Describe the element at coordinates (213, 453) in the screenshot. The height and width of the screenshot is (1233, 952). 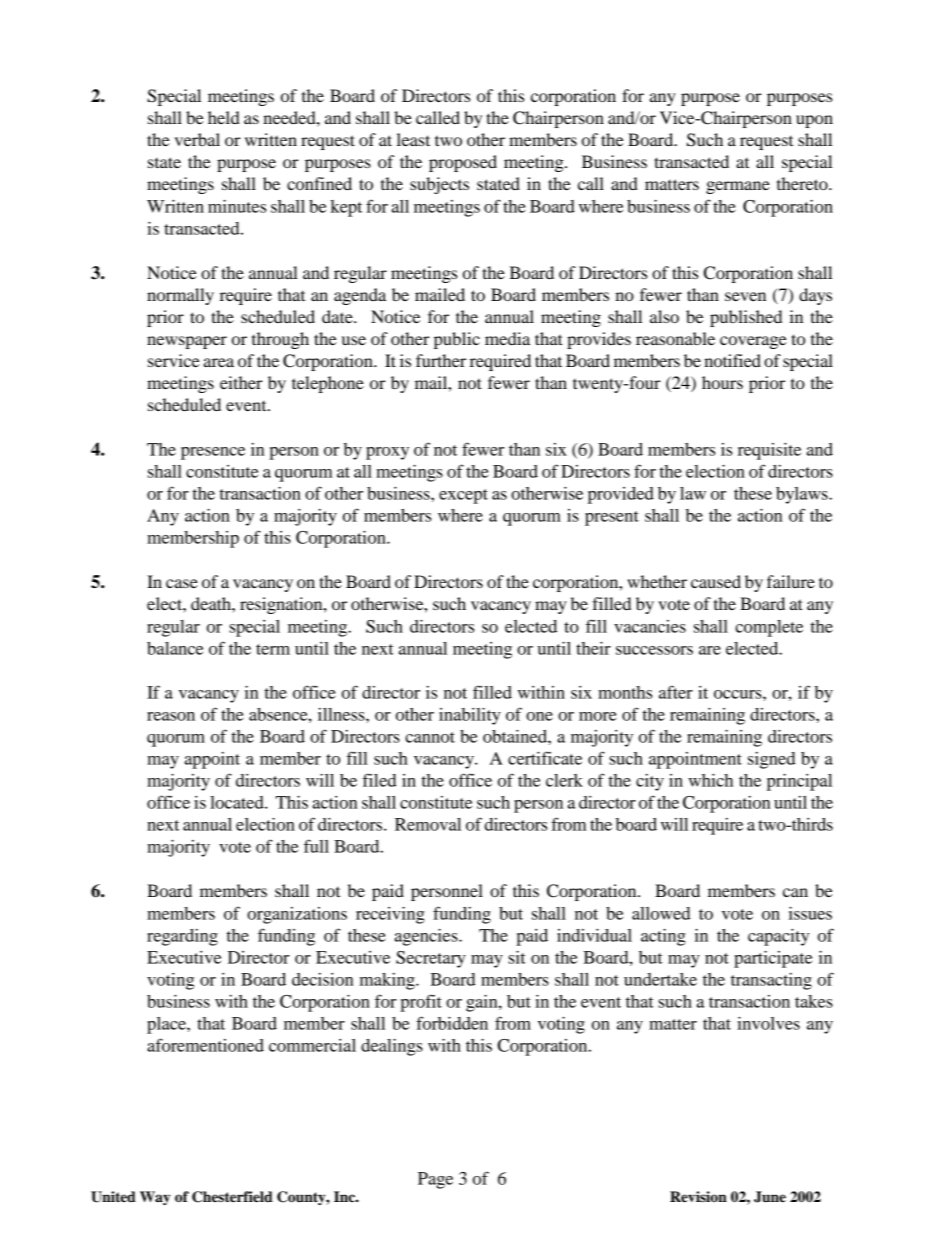
I see `presence` at that location.
